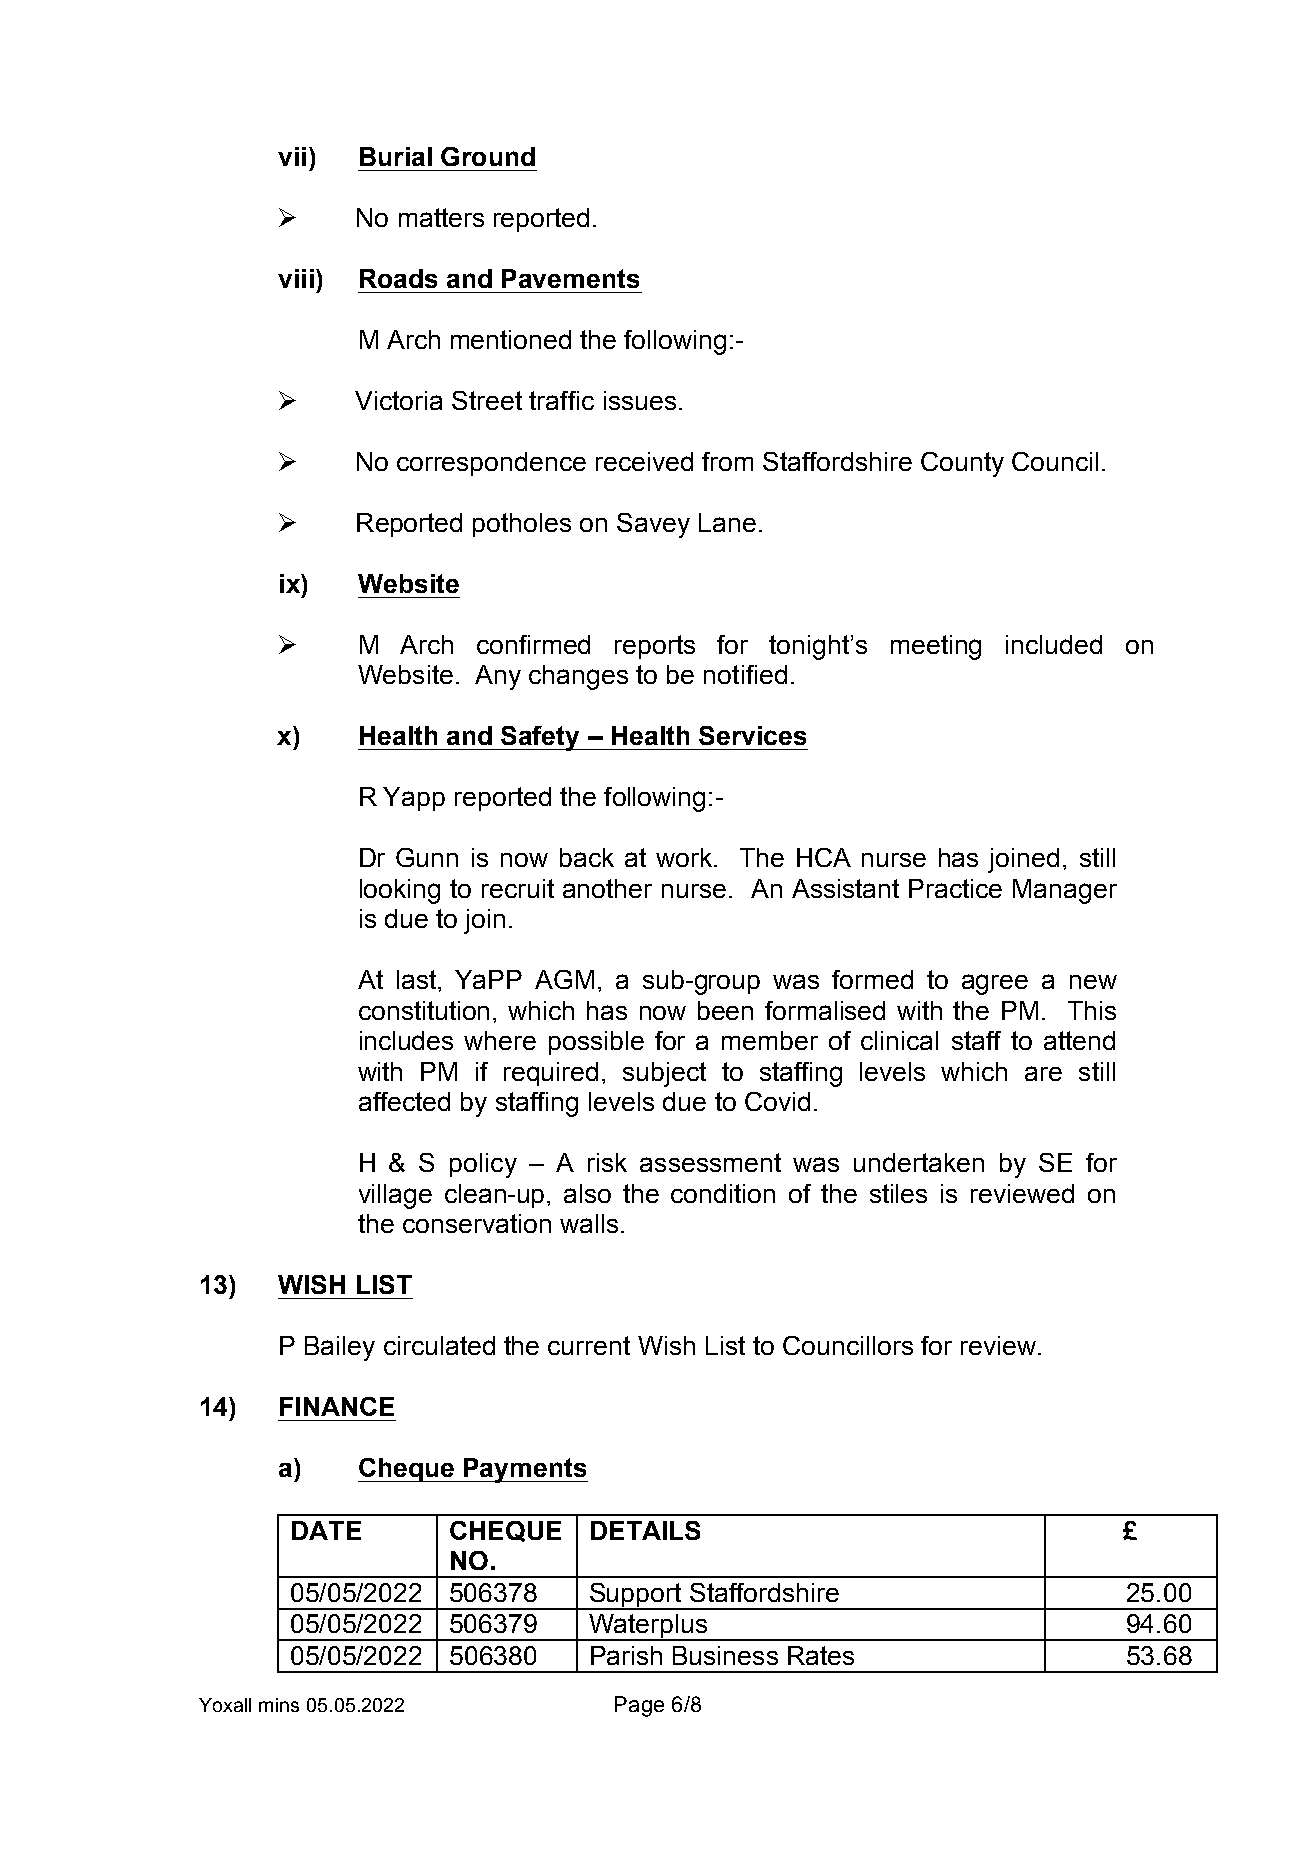 This screenshot has width=1316, height=1861. I want to click on current, so click(589, 1345).
